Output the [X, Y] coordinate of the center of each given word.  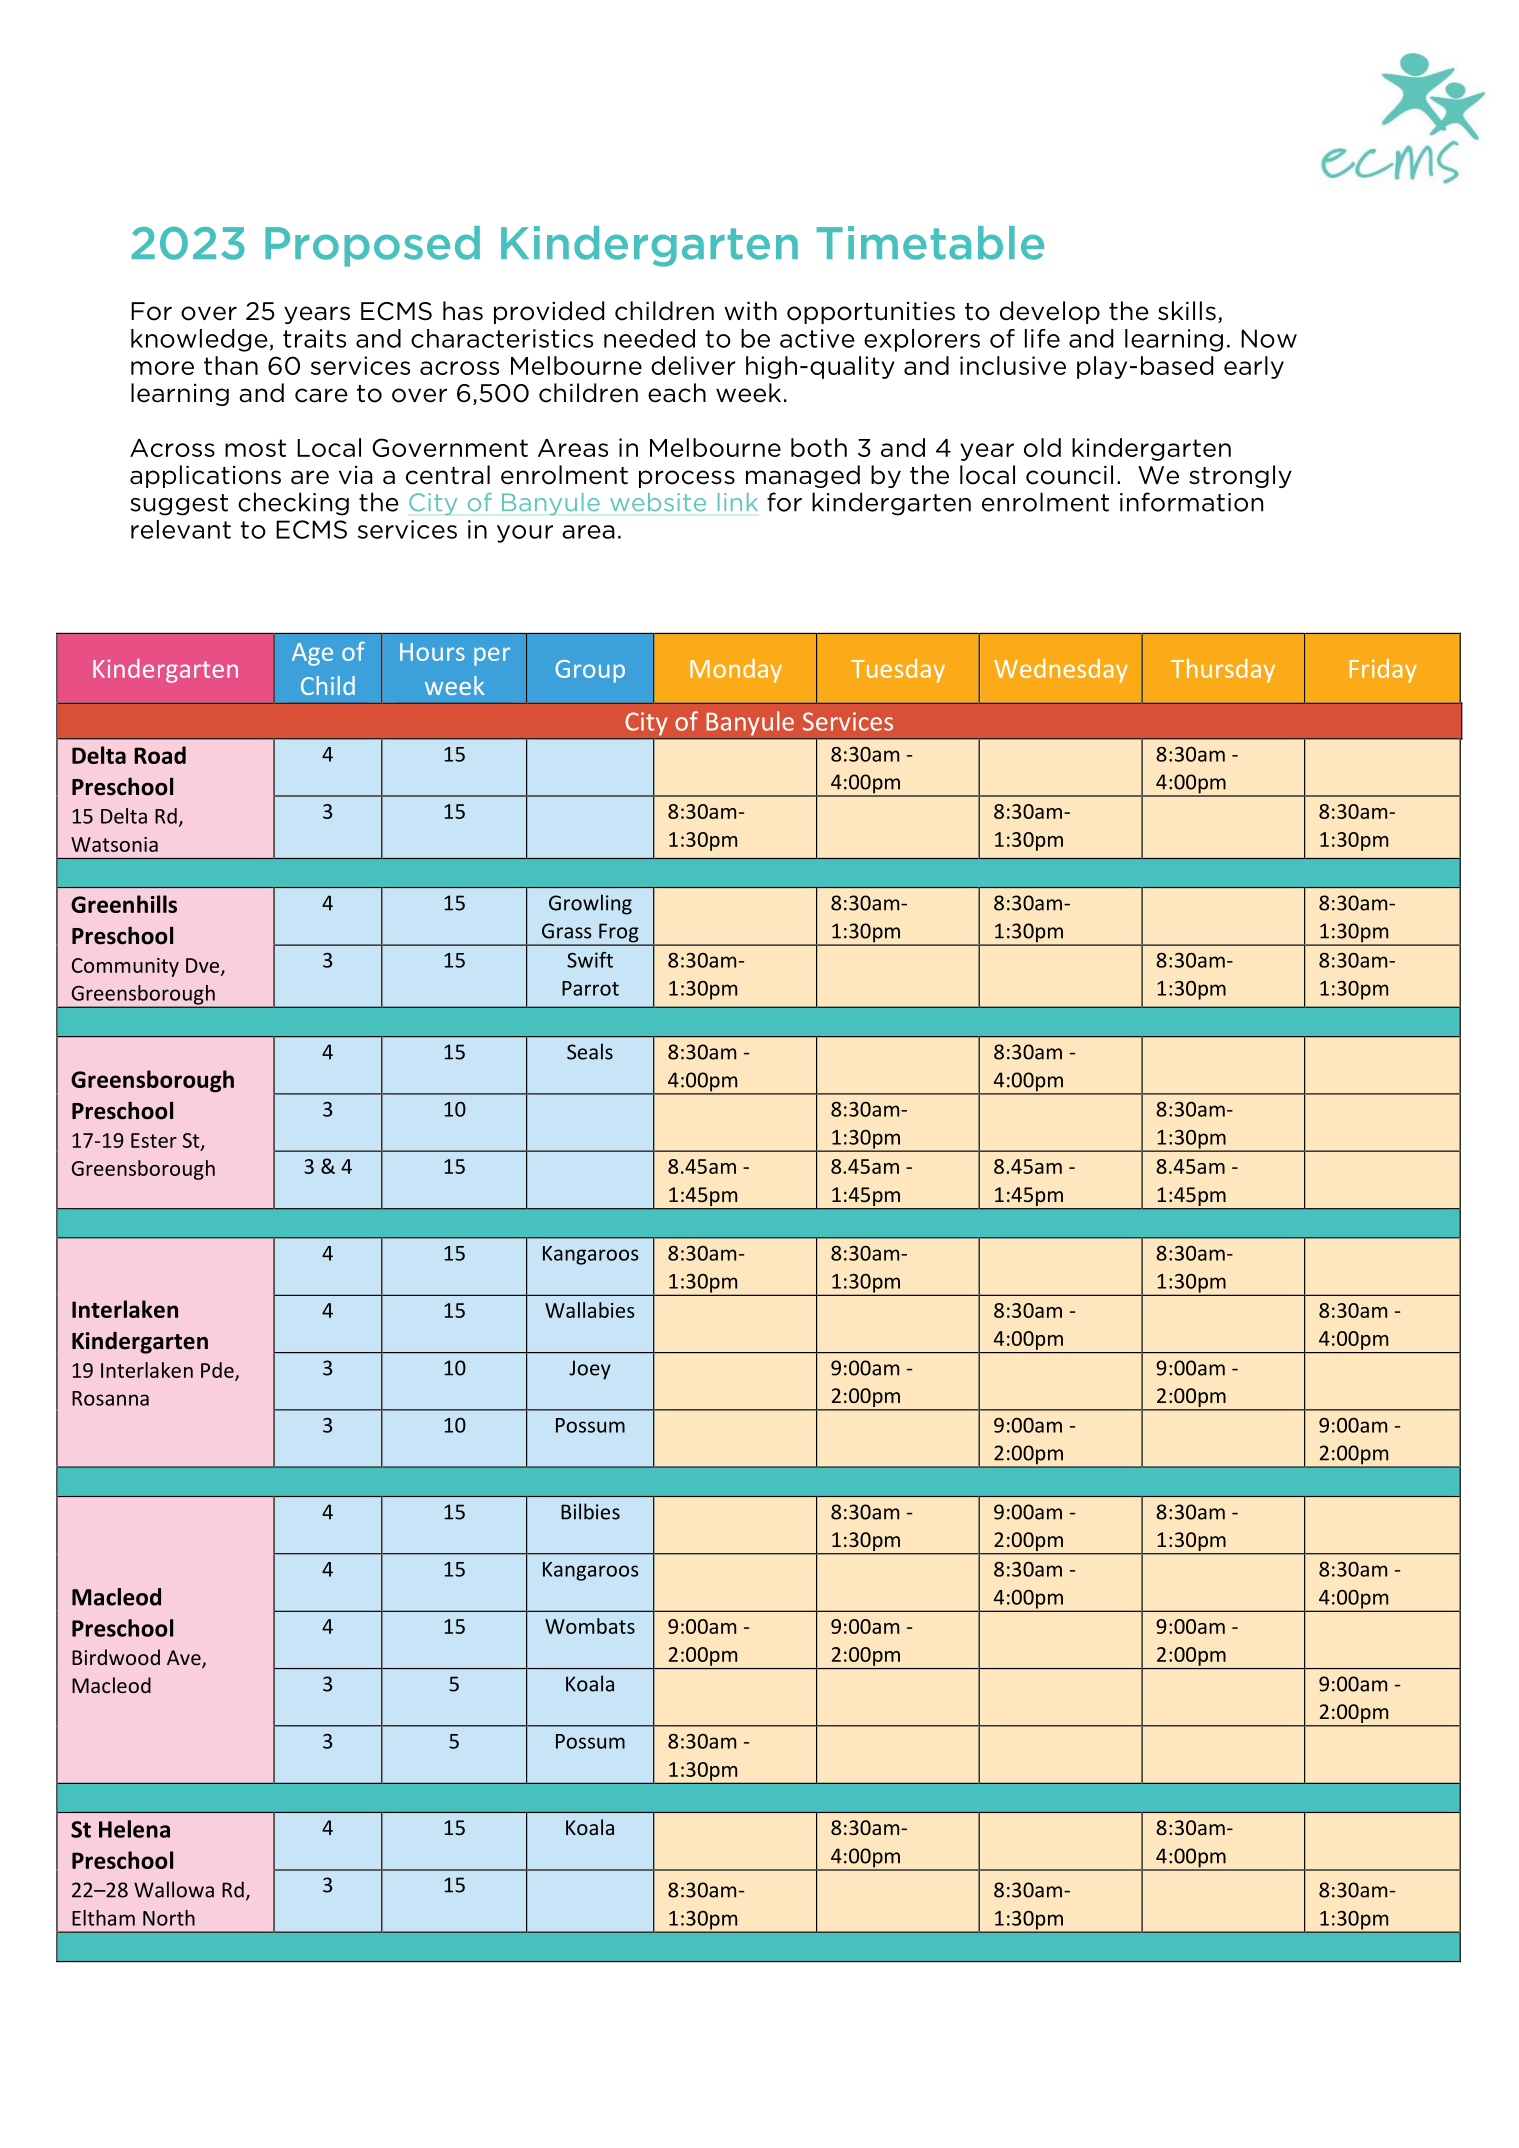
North [169, 1918]
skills [1187, 311]
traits [314, 338]
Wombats [590, 1626]
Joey [590, 1370]
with [750, 310]
